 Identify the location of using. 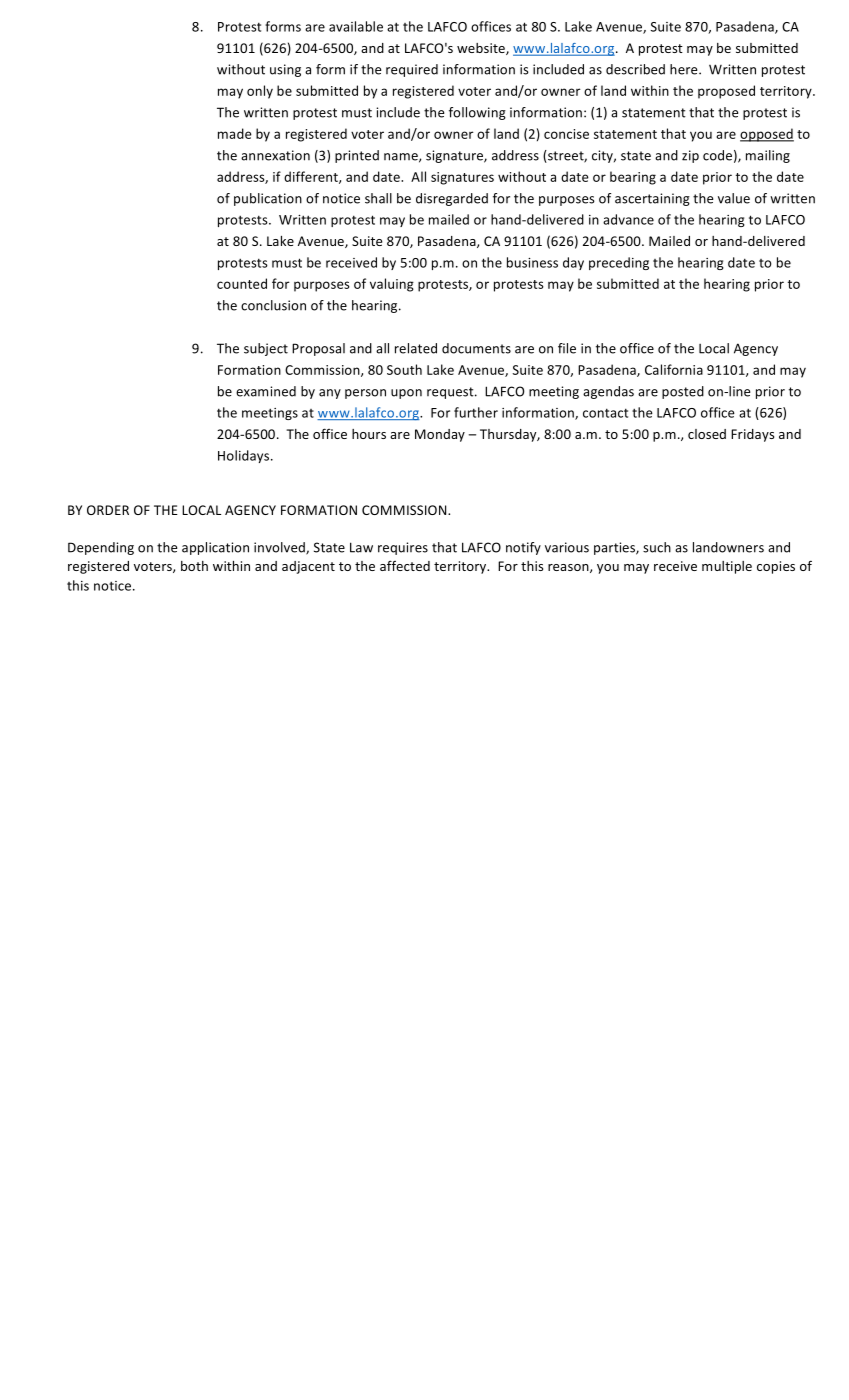
(285, 70).
